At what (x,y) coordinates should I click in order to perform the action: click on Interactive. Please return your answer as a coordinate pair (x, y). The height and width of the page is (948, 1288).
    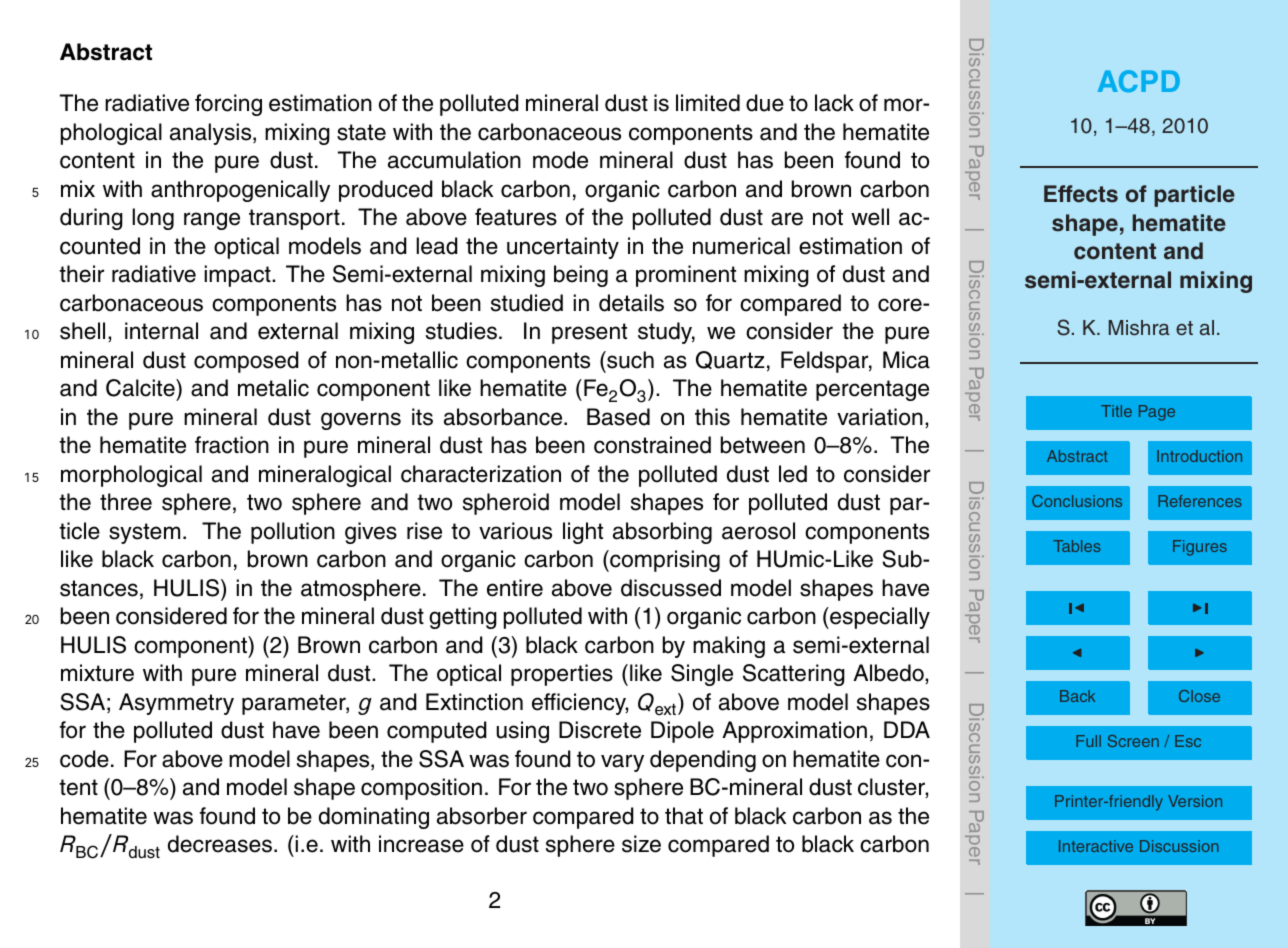
    Looking at the image, I should click on (1096, 846).
